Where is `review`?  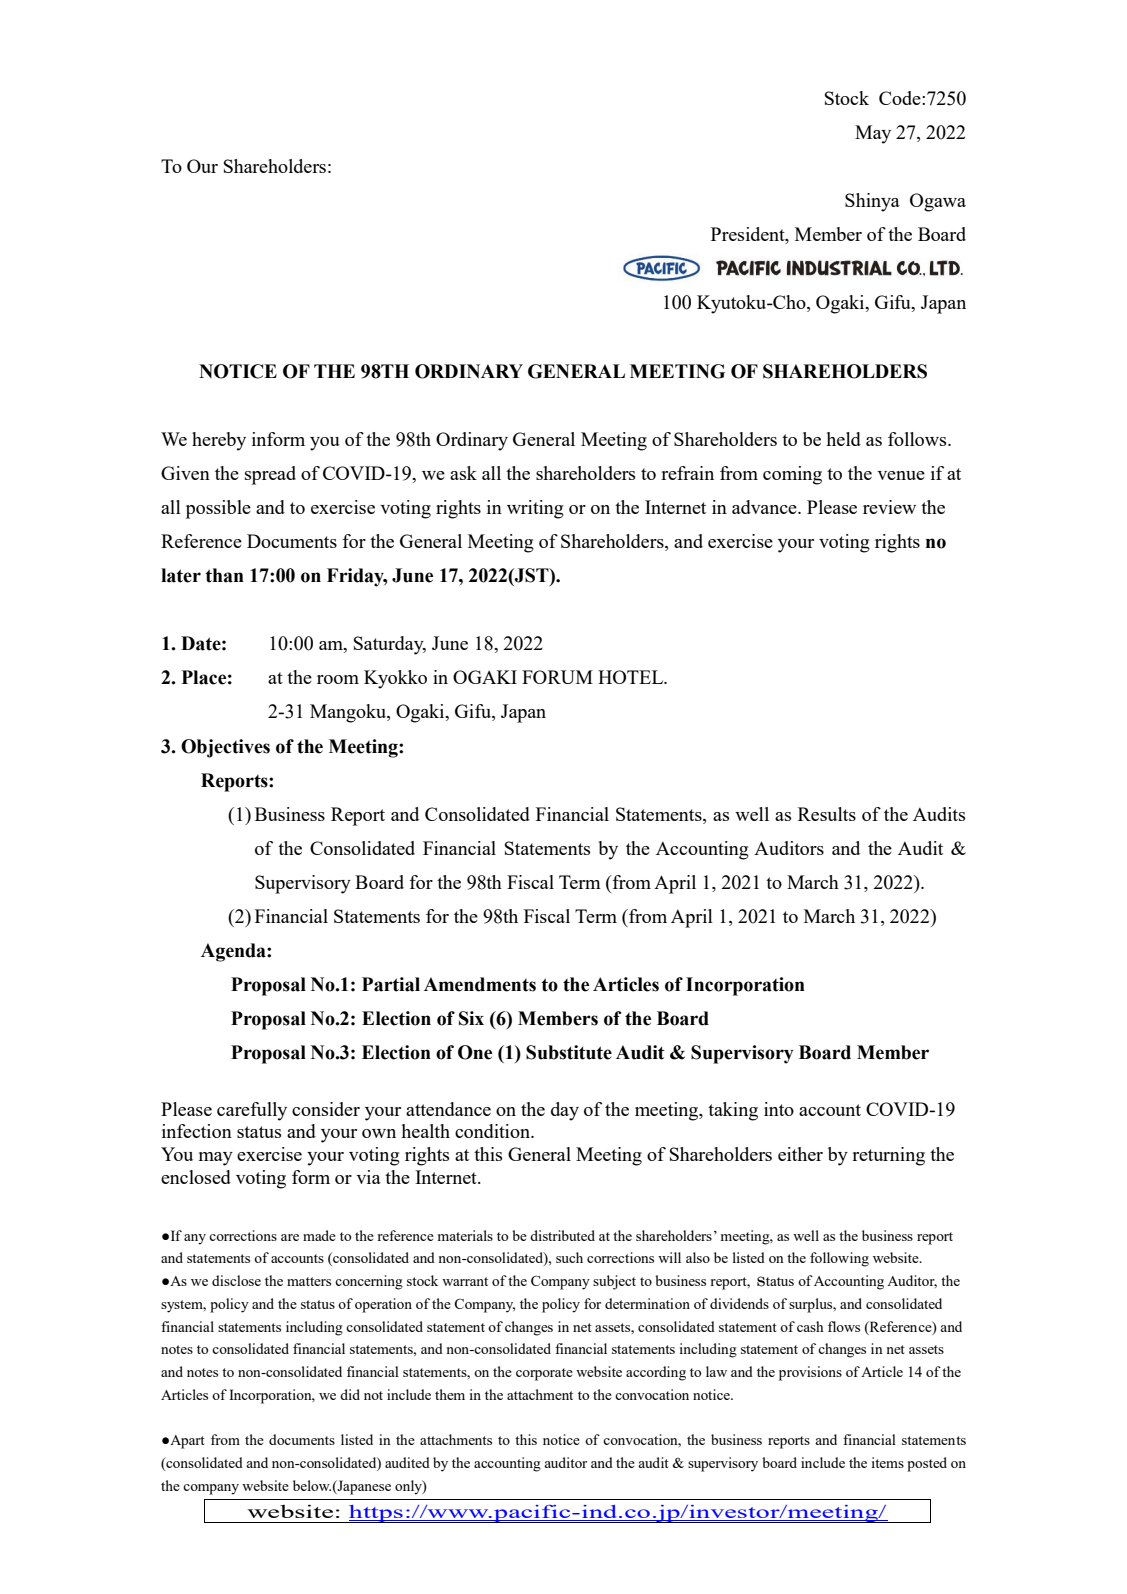
review is located at coordinates (889, 507).
